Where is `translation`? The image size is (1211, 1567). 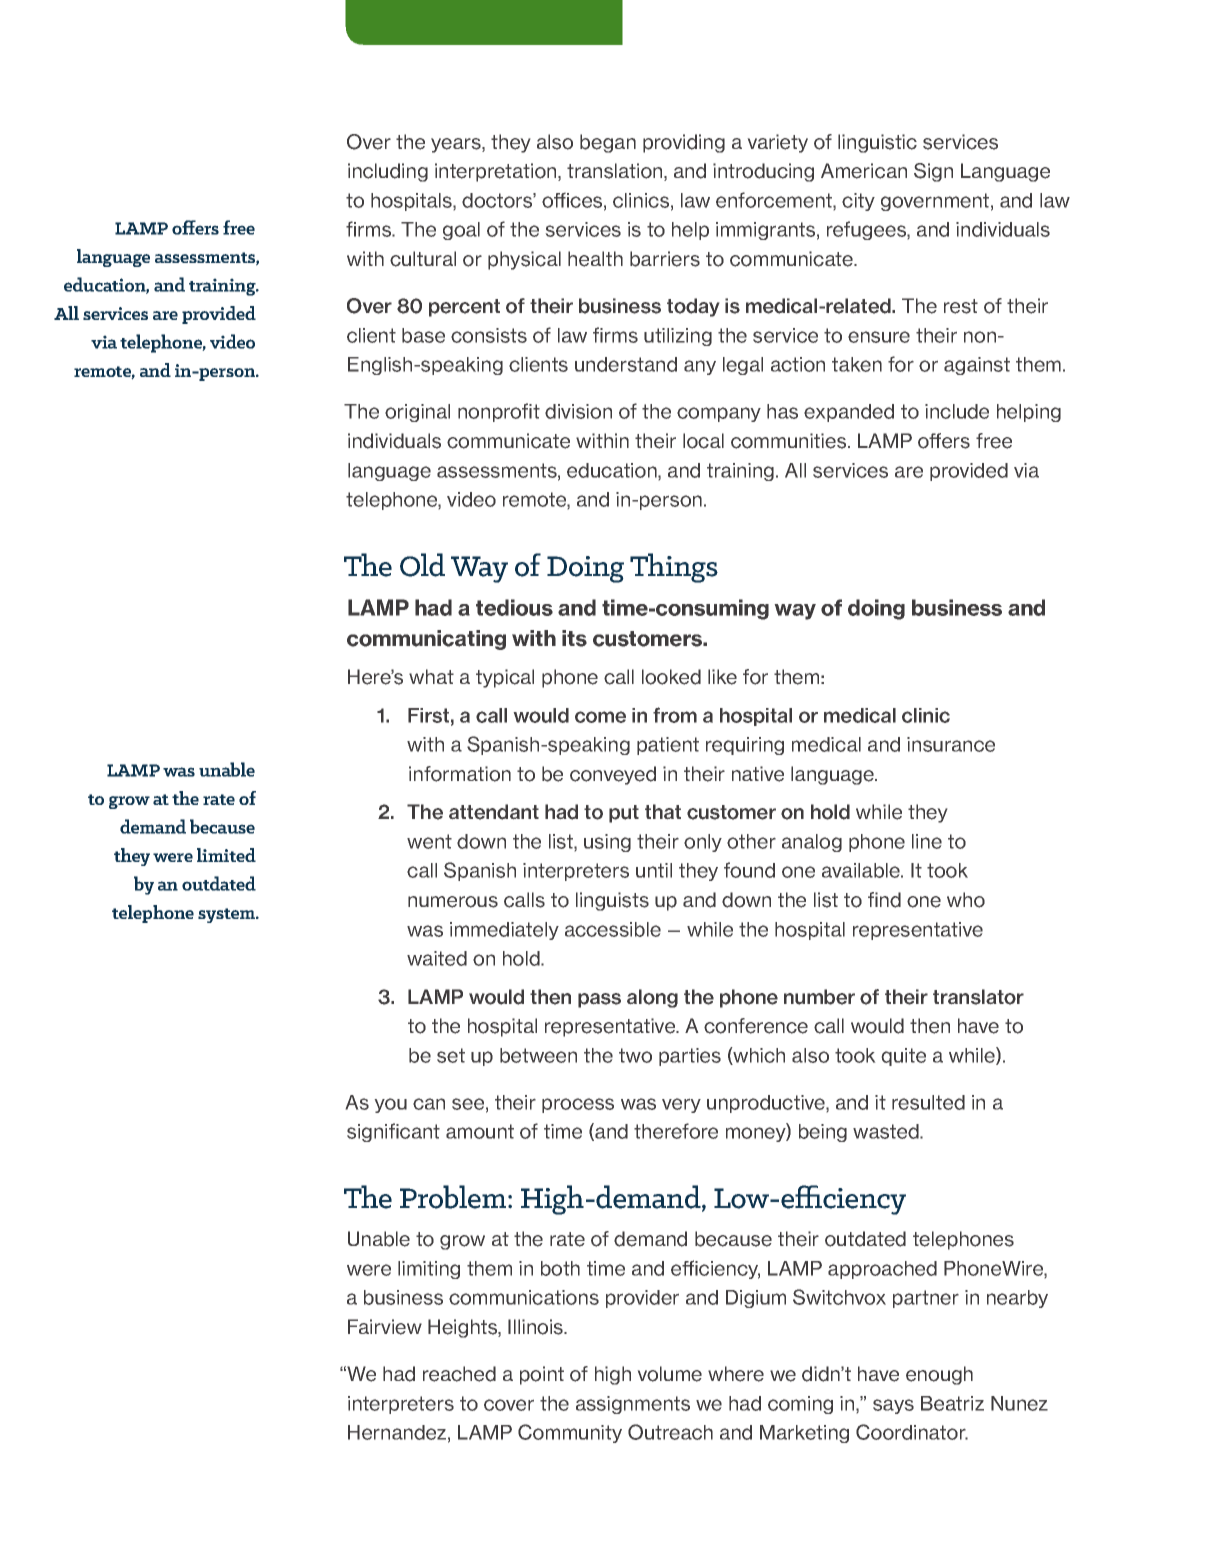 translation is located at coordinates (616, 172).
